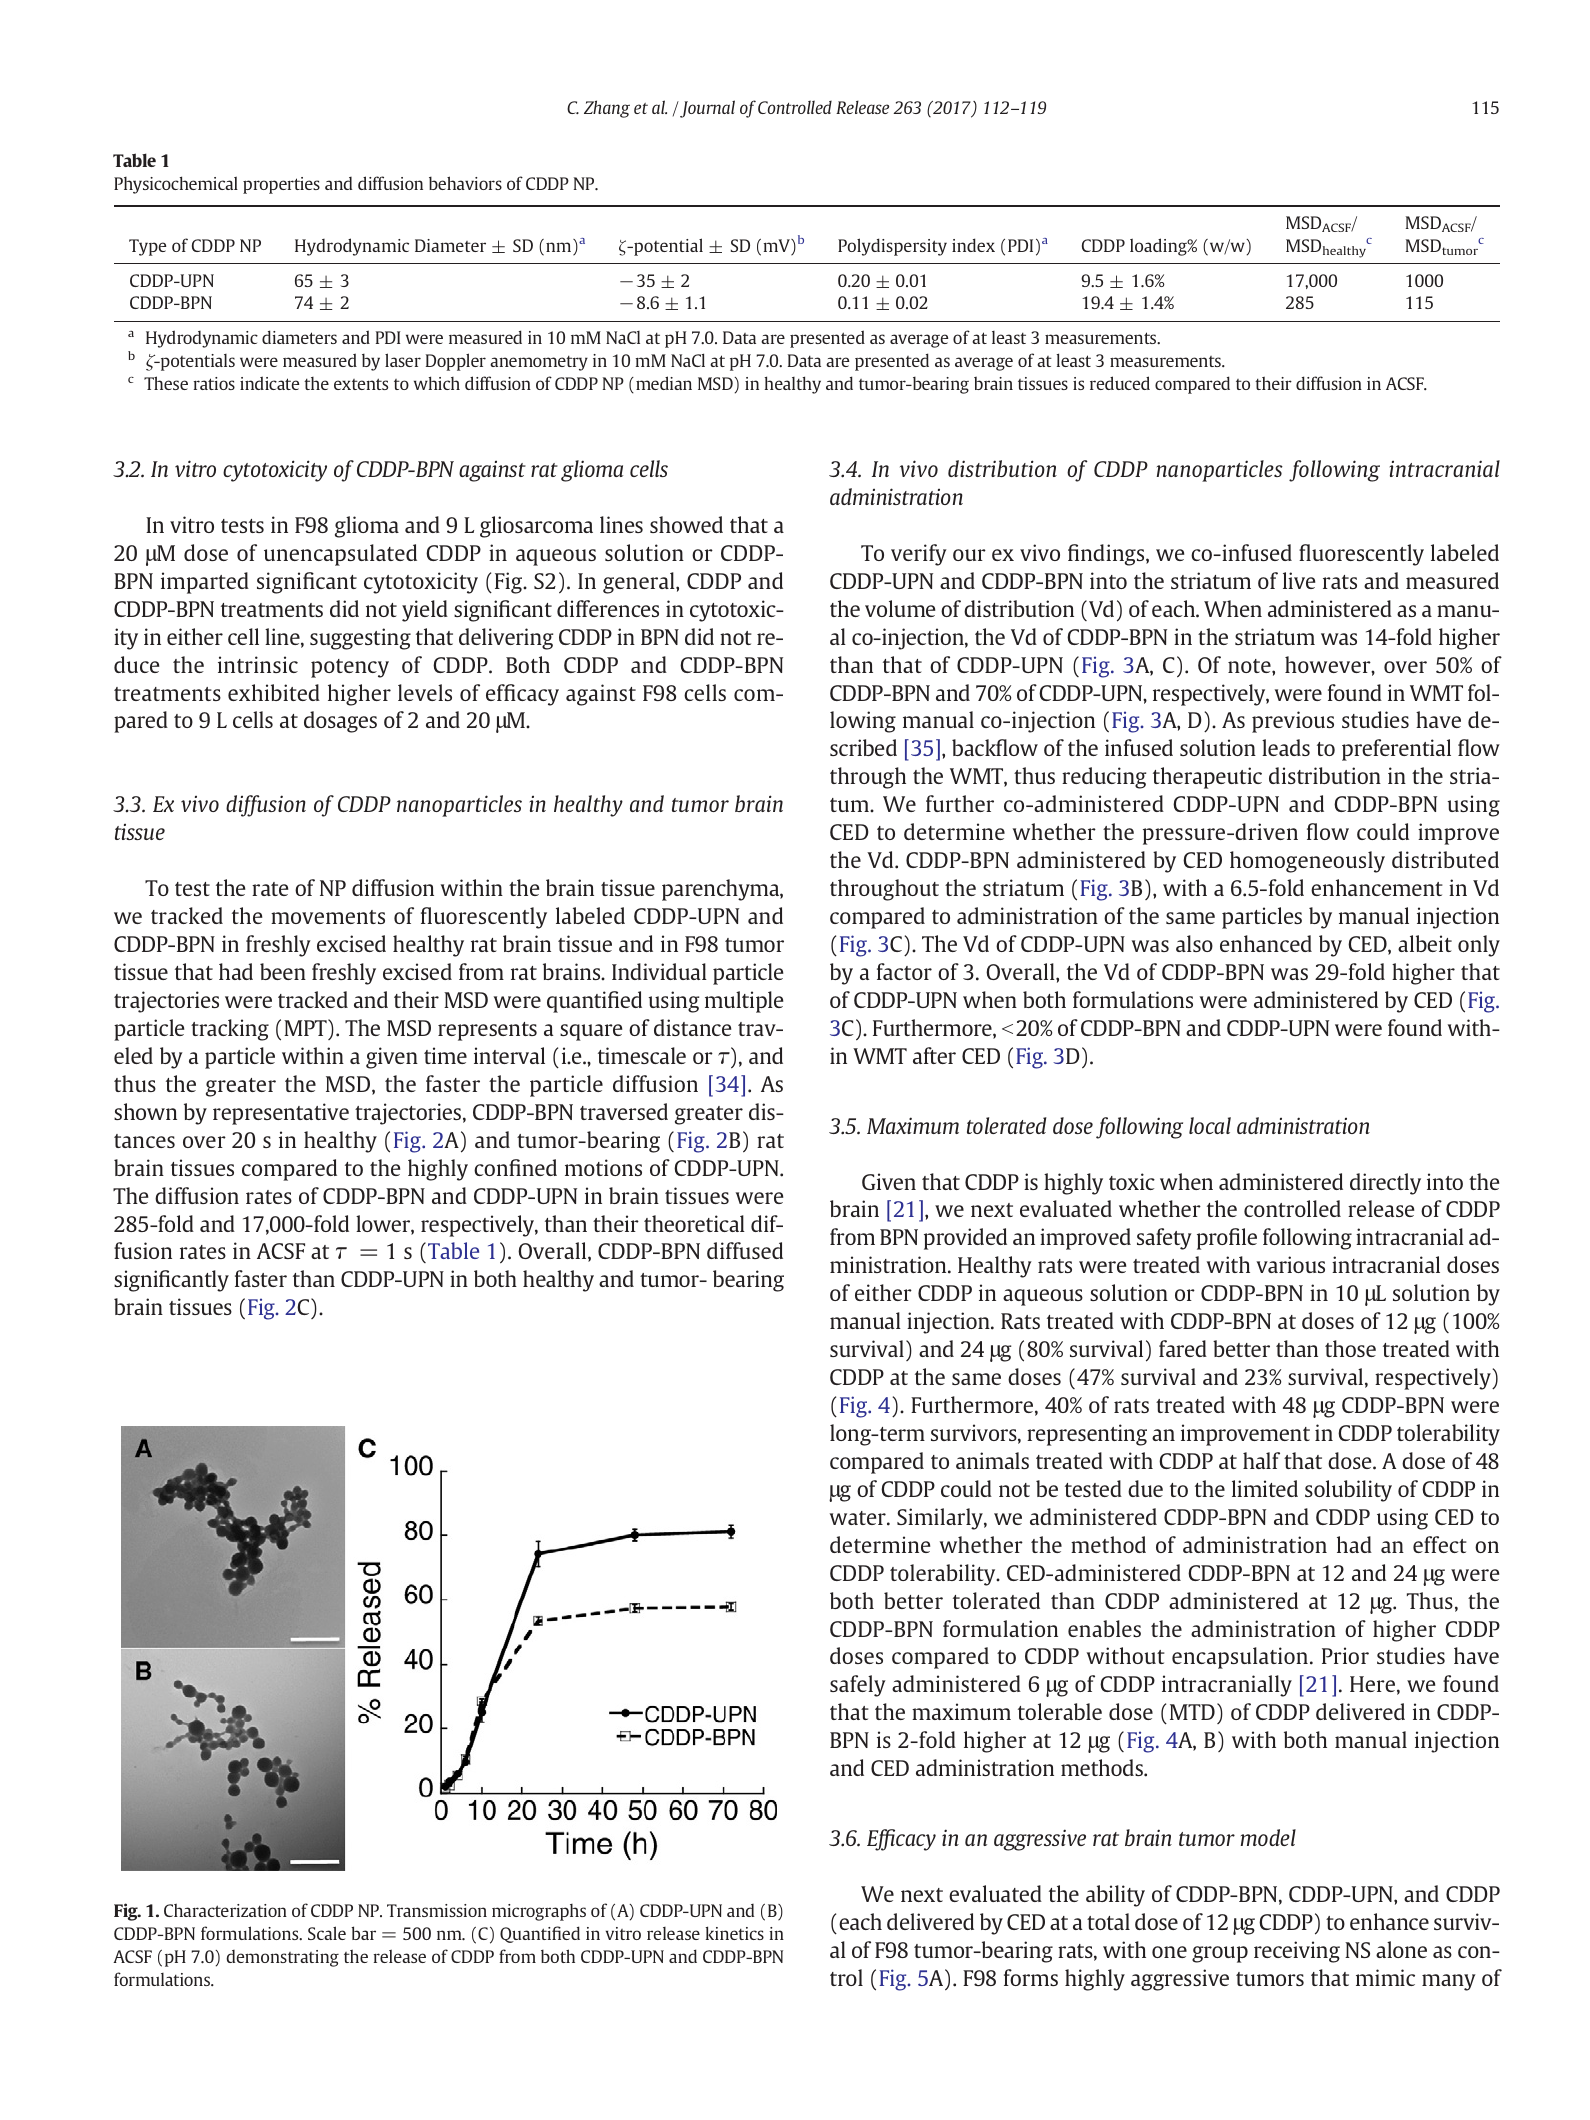 Image resolution: width=1590 pixels, height=2120 pixels. What do you see at coordinates (1345, 1655) in the image?
I see `Prior` at bounding box center [1345, 1655].
